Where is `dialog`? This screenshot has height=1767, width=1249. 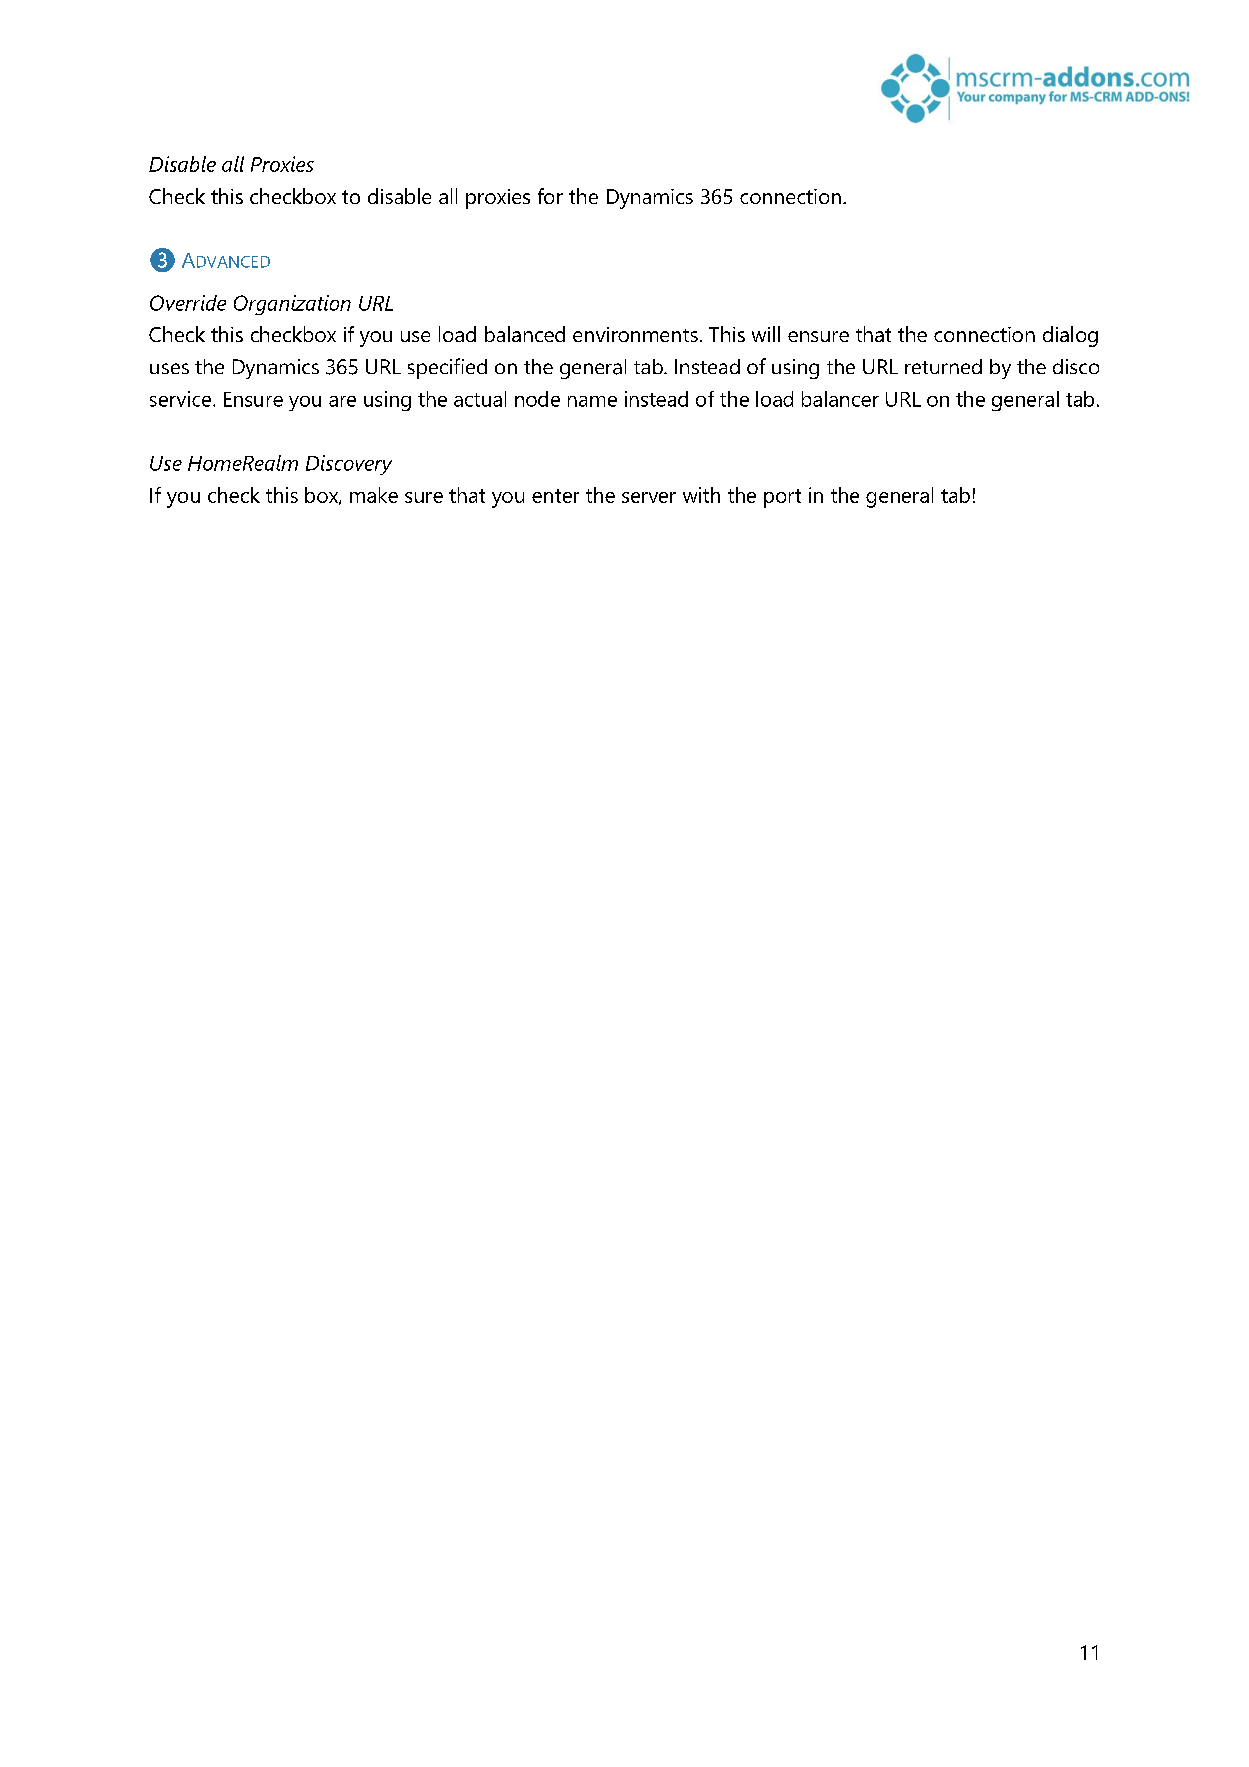
dialog is located at coordinates (1070, 336).
